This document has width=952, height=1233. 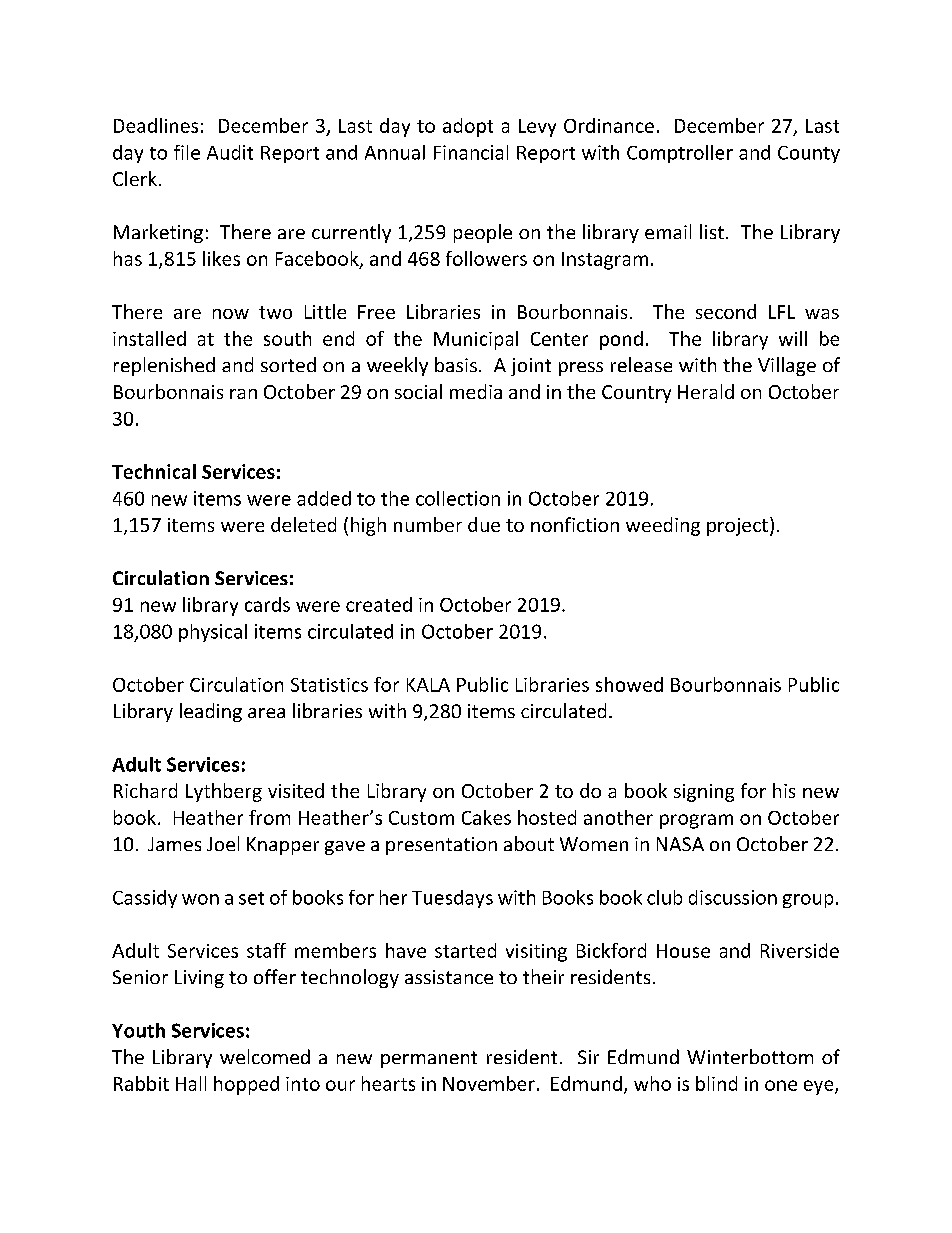 I want to click on physical, so click(x=213, y=633).
